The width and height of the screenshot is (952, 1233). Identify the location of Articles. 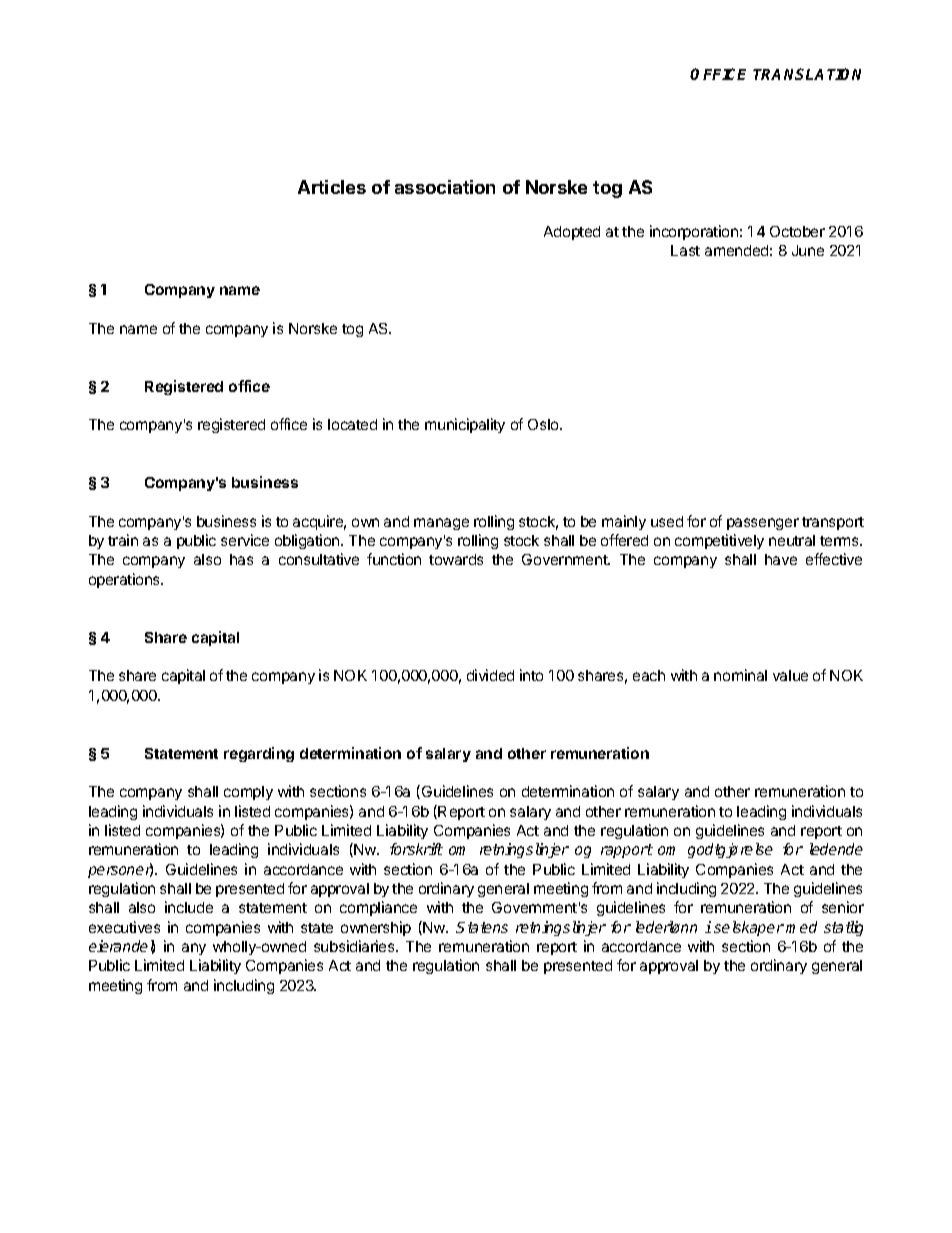
(332, 187).
